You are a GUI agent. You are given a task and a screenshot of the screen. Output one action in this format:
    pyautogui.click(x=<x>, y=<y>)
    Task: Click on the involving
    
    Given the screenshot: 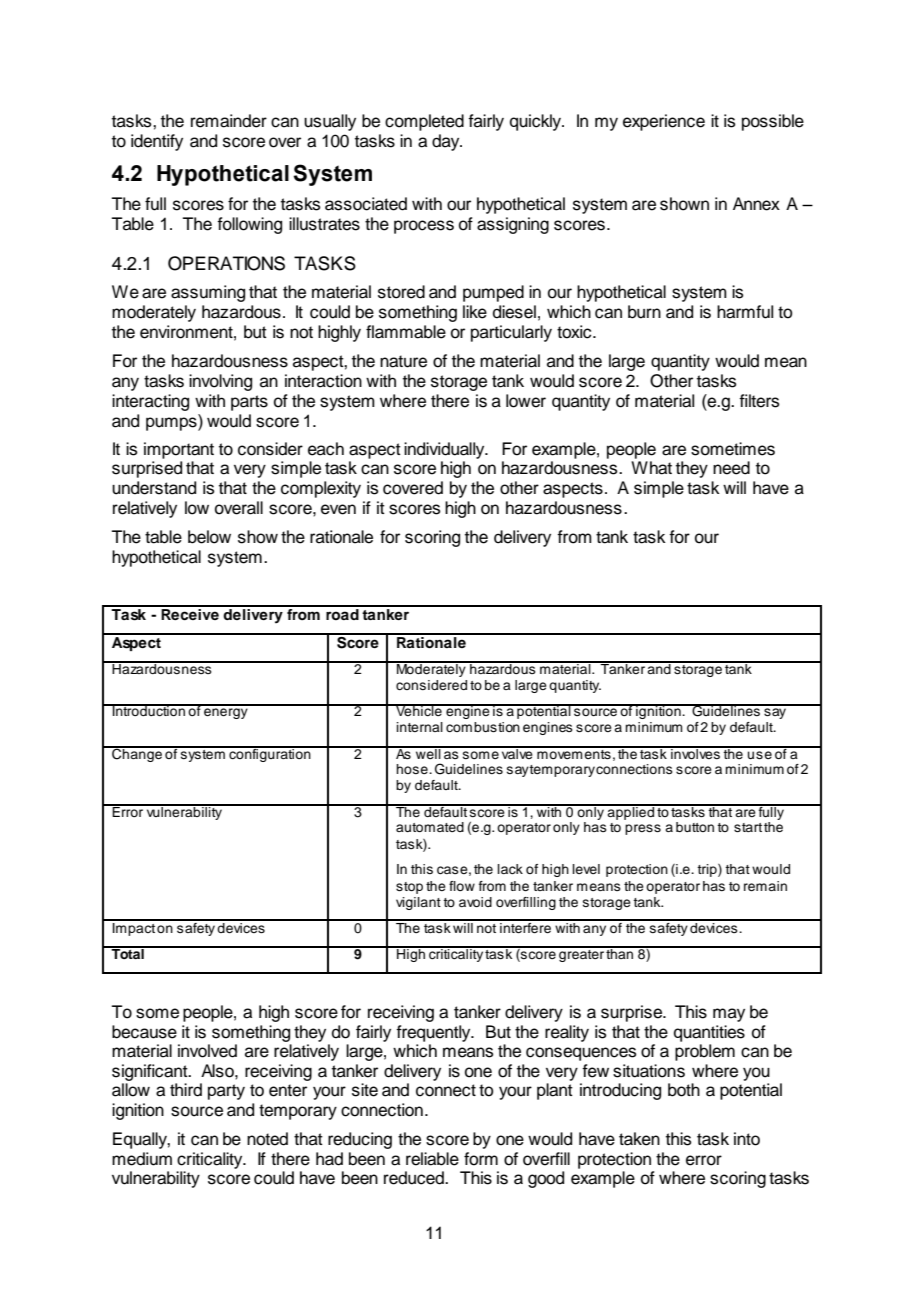 What is the action you would take?
    pyautogui.click(x=220, y=382)
